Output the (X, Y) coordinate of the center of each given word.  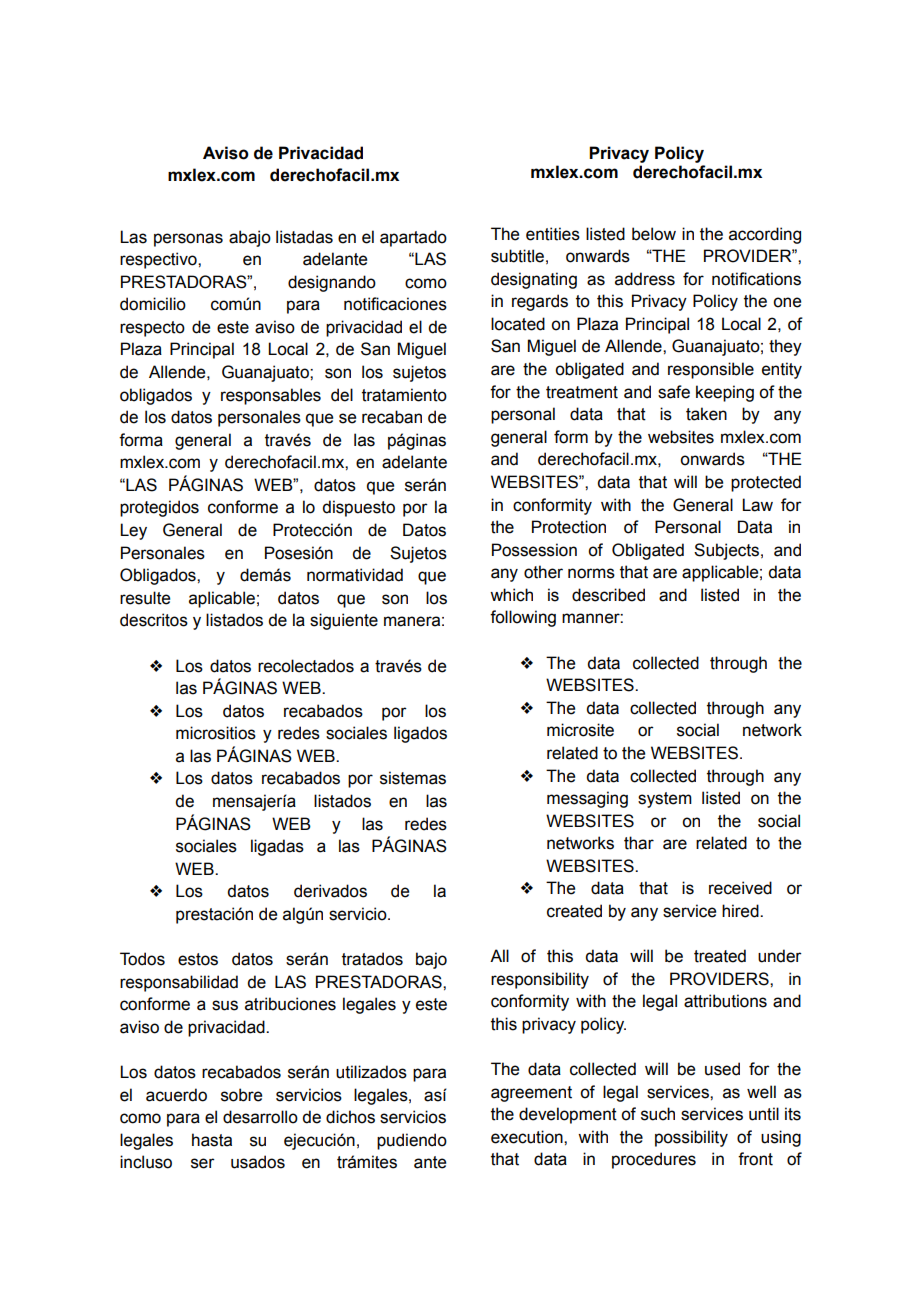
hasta (212, 1140)
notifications (756, 279)
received (740, 888)
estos (198, 959)
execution (528, 1137)
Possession (534, 550)
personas (188, 240)
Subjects (726, 551)
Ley (133, 531)
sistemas (413, 778)
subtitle (517, 256)
